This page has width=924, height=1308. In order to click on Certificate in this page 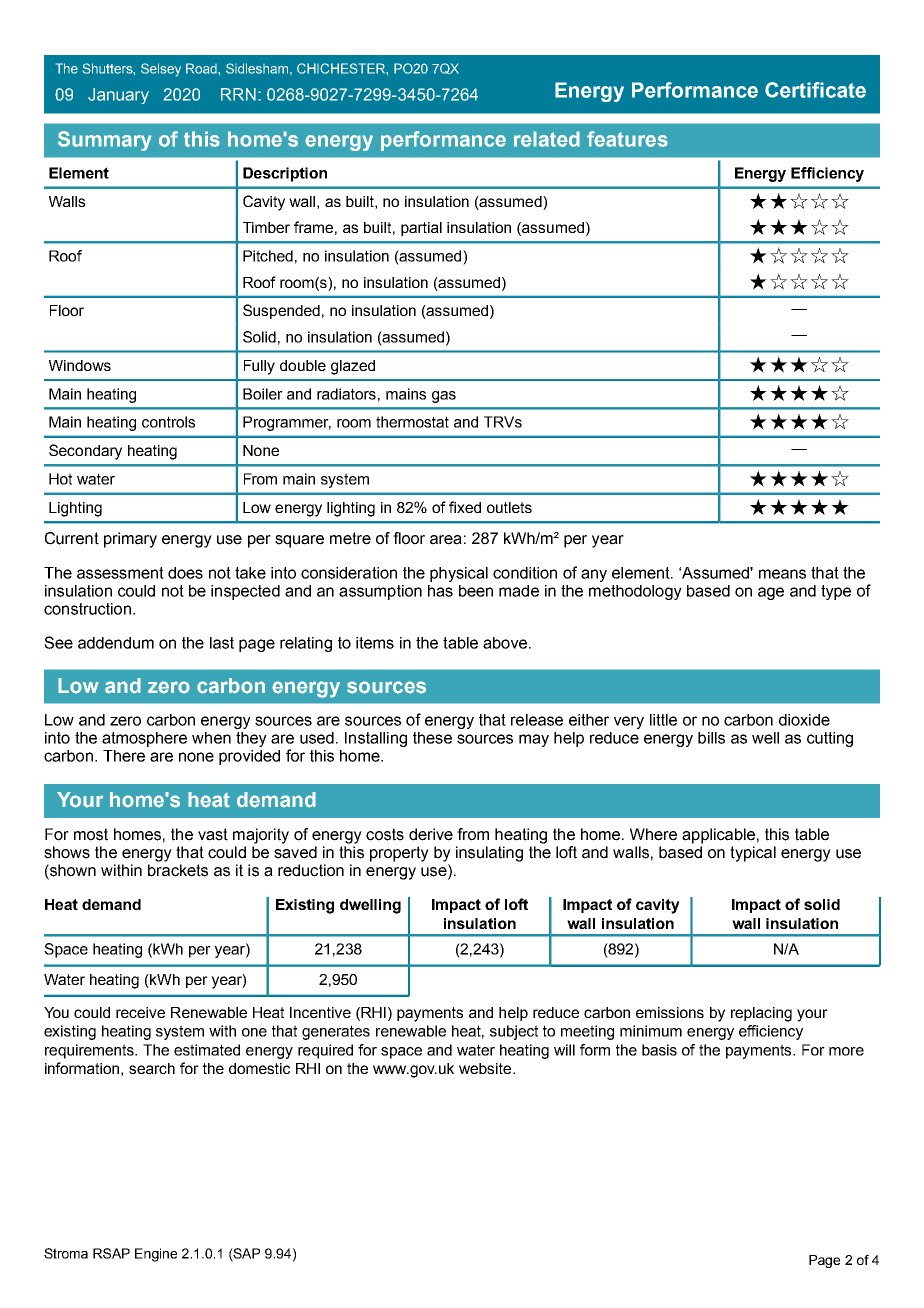, I will do `click(815, 90)`.
